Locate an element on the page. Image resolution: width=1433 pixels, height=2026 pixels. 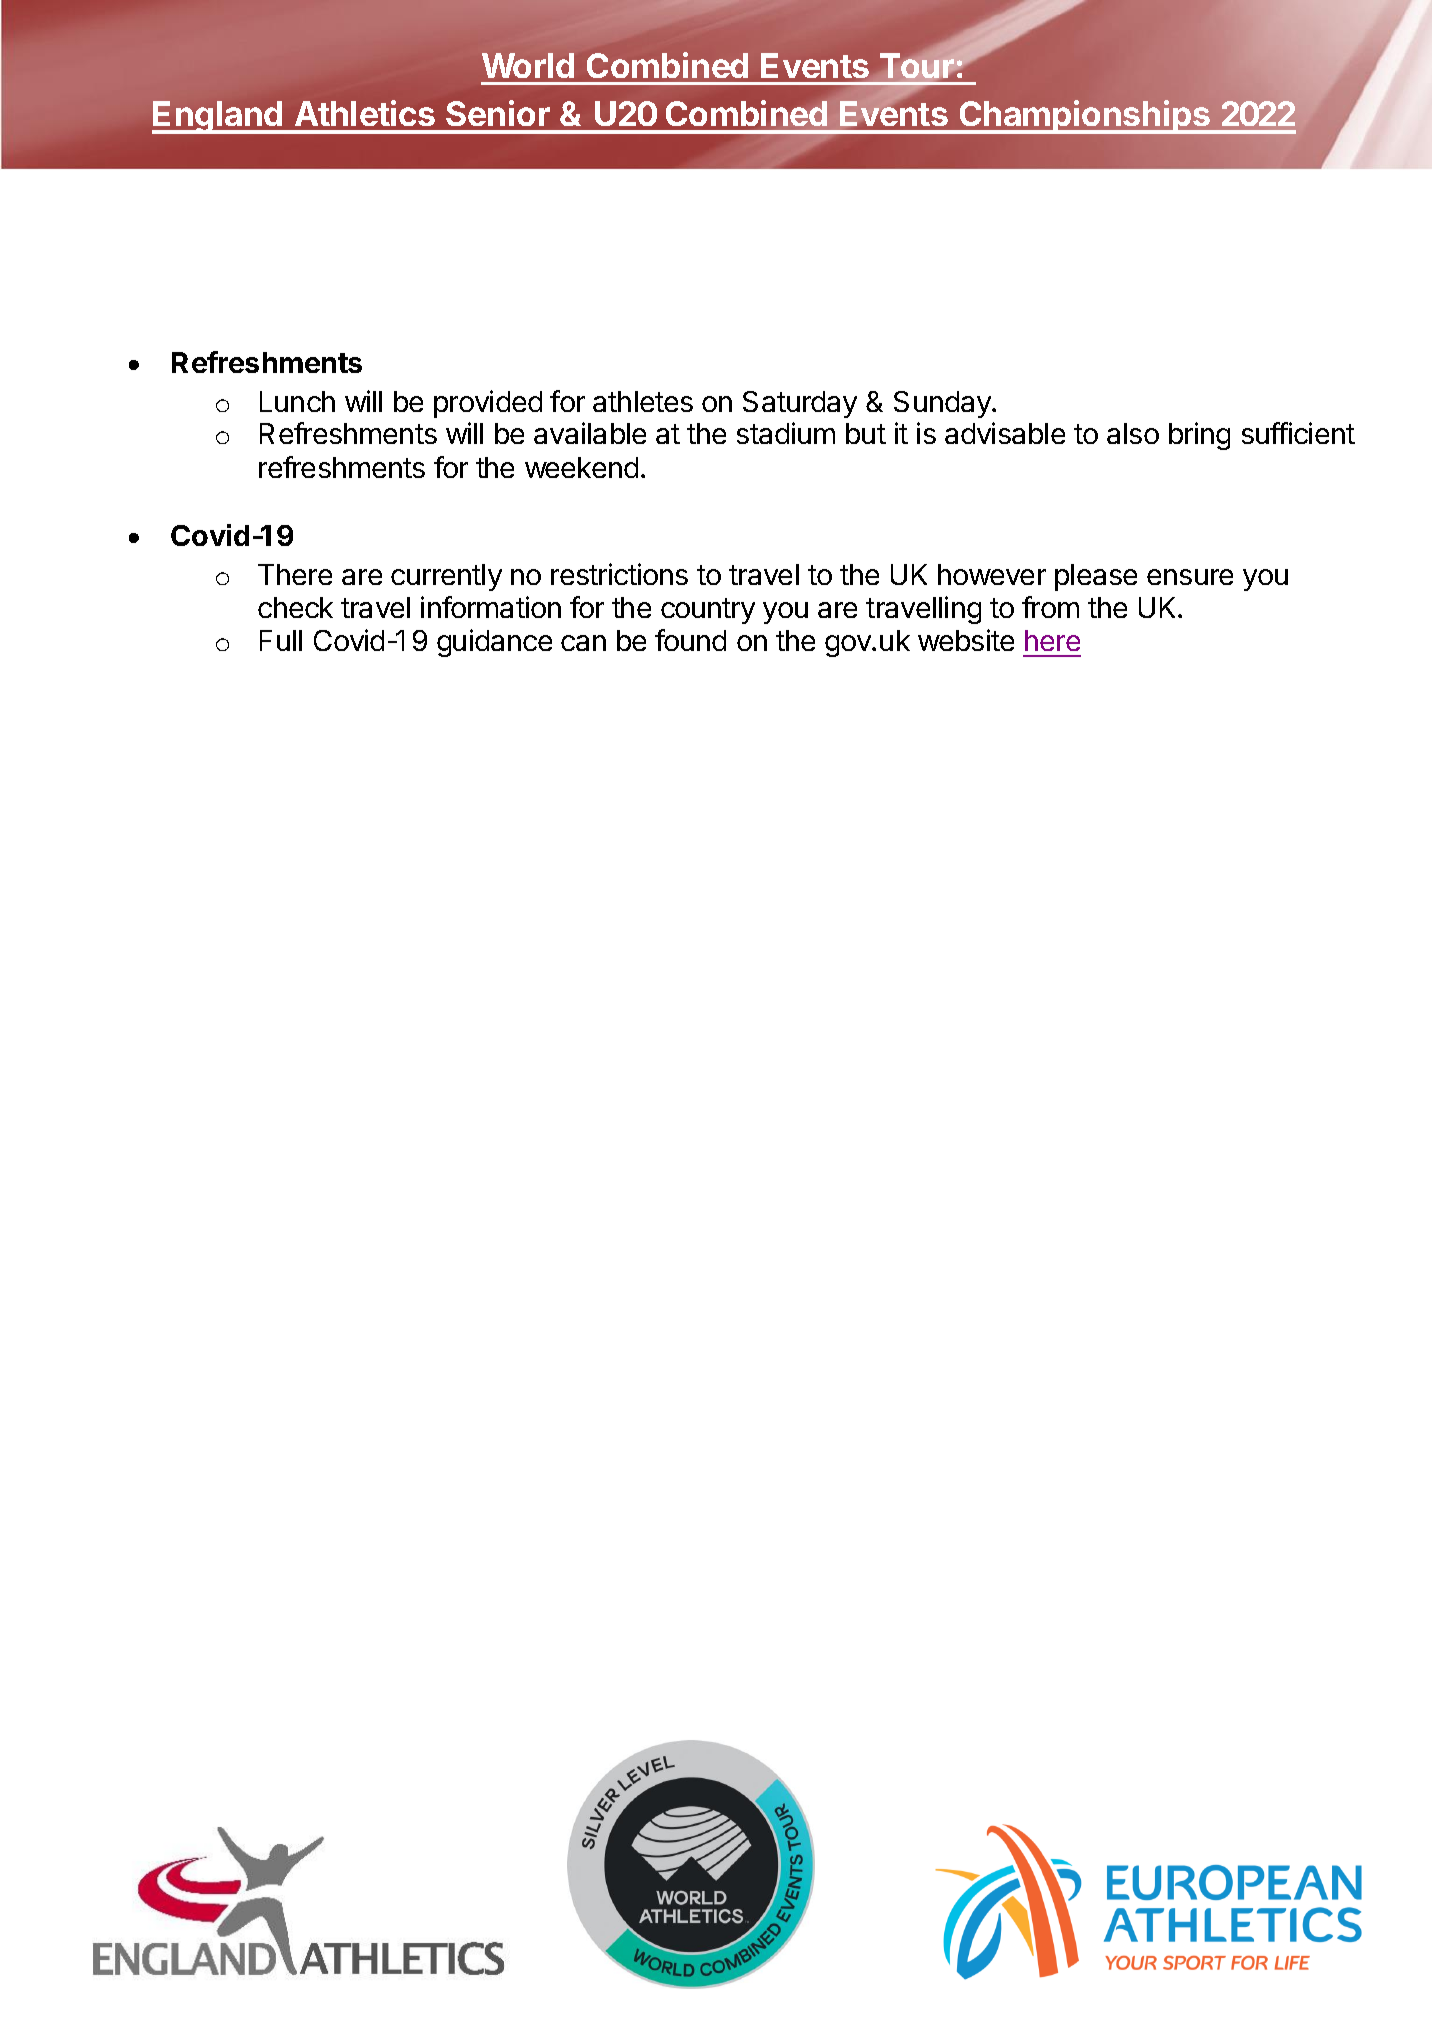
check is located at coordinates (295, 607).
